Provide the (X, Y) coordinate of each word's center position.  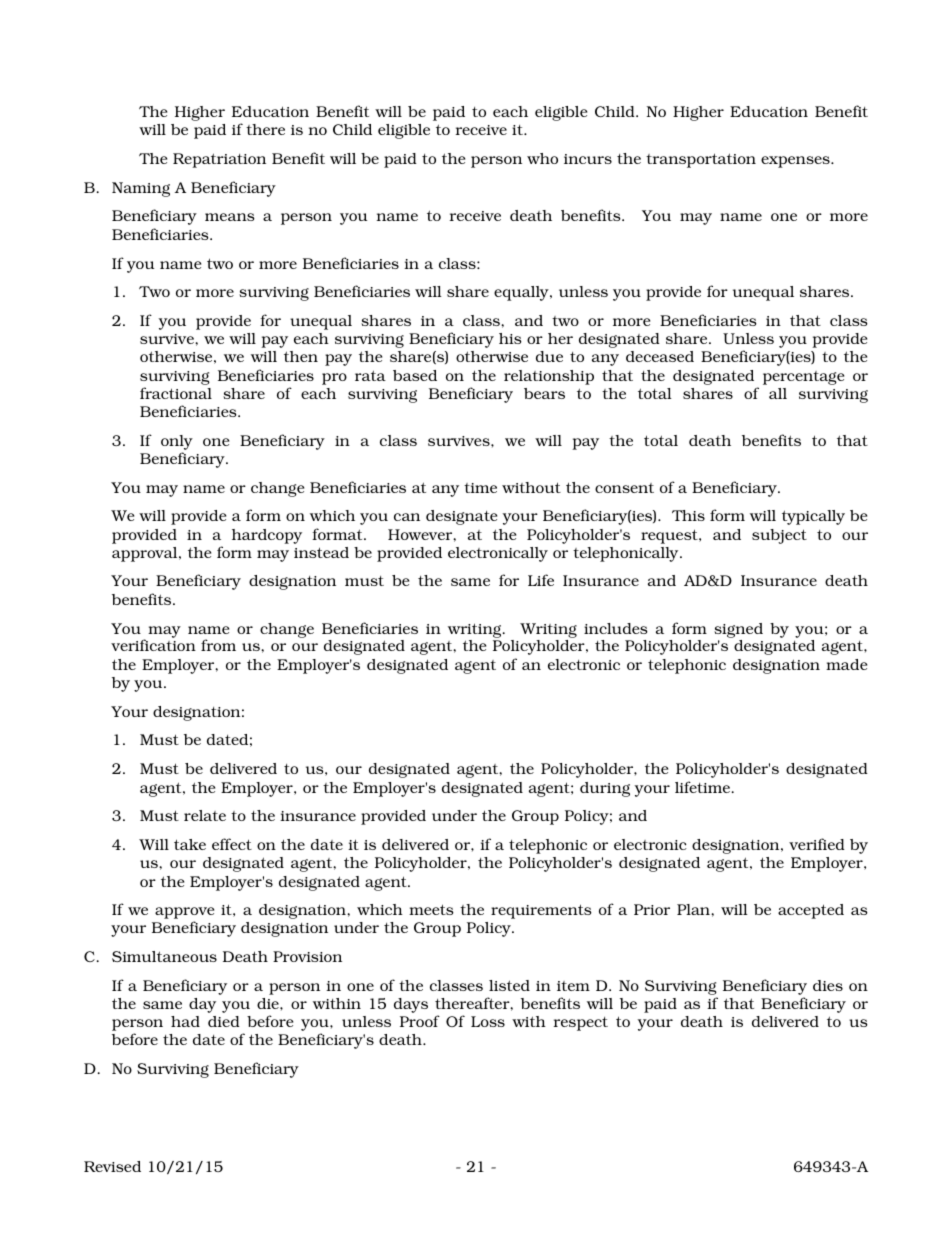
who (542, 158)
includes (616, 628)
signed (738, 630)
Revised (112, 1166)
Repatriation (219, 160)
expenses (796, 162)
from (218, 645)
